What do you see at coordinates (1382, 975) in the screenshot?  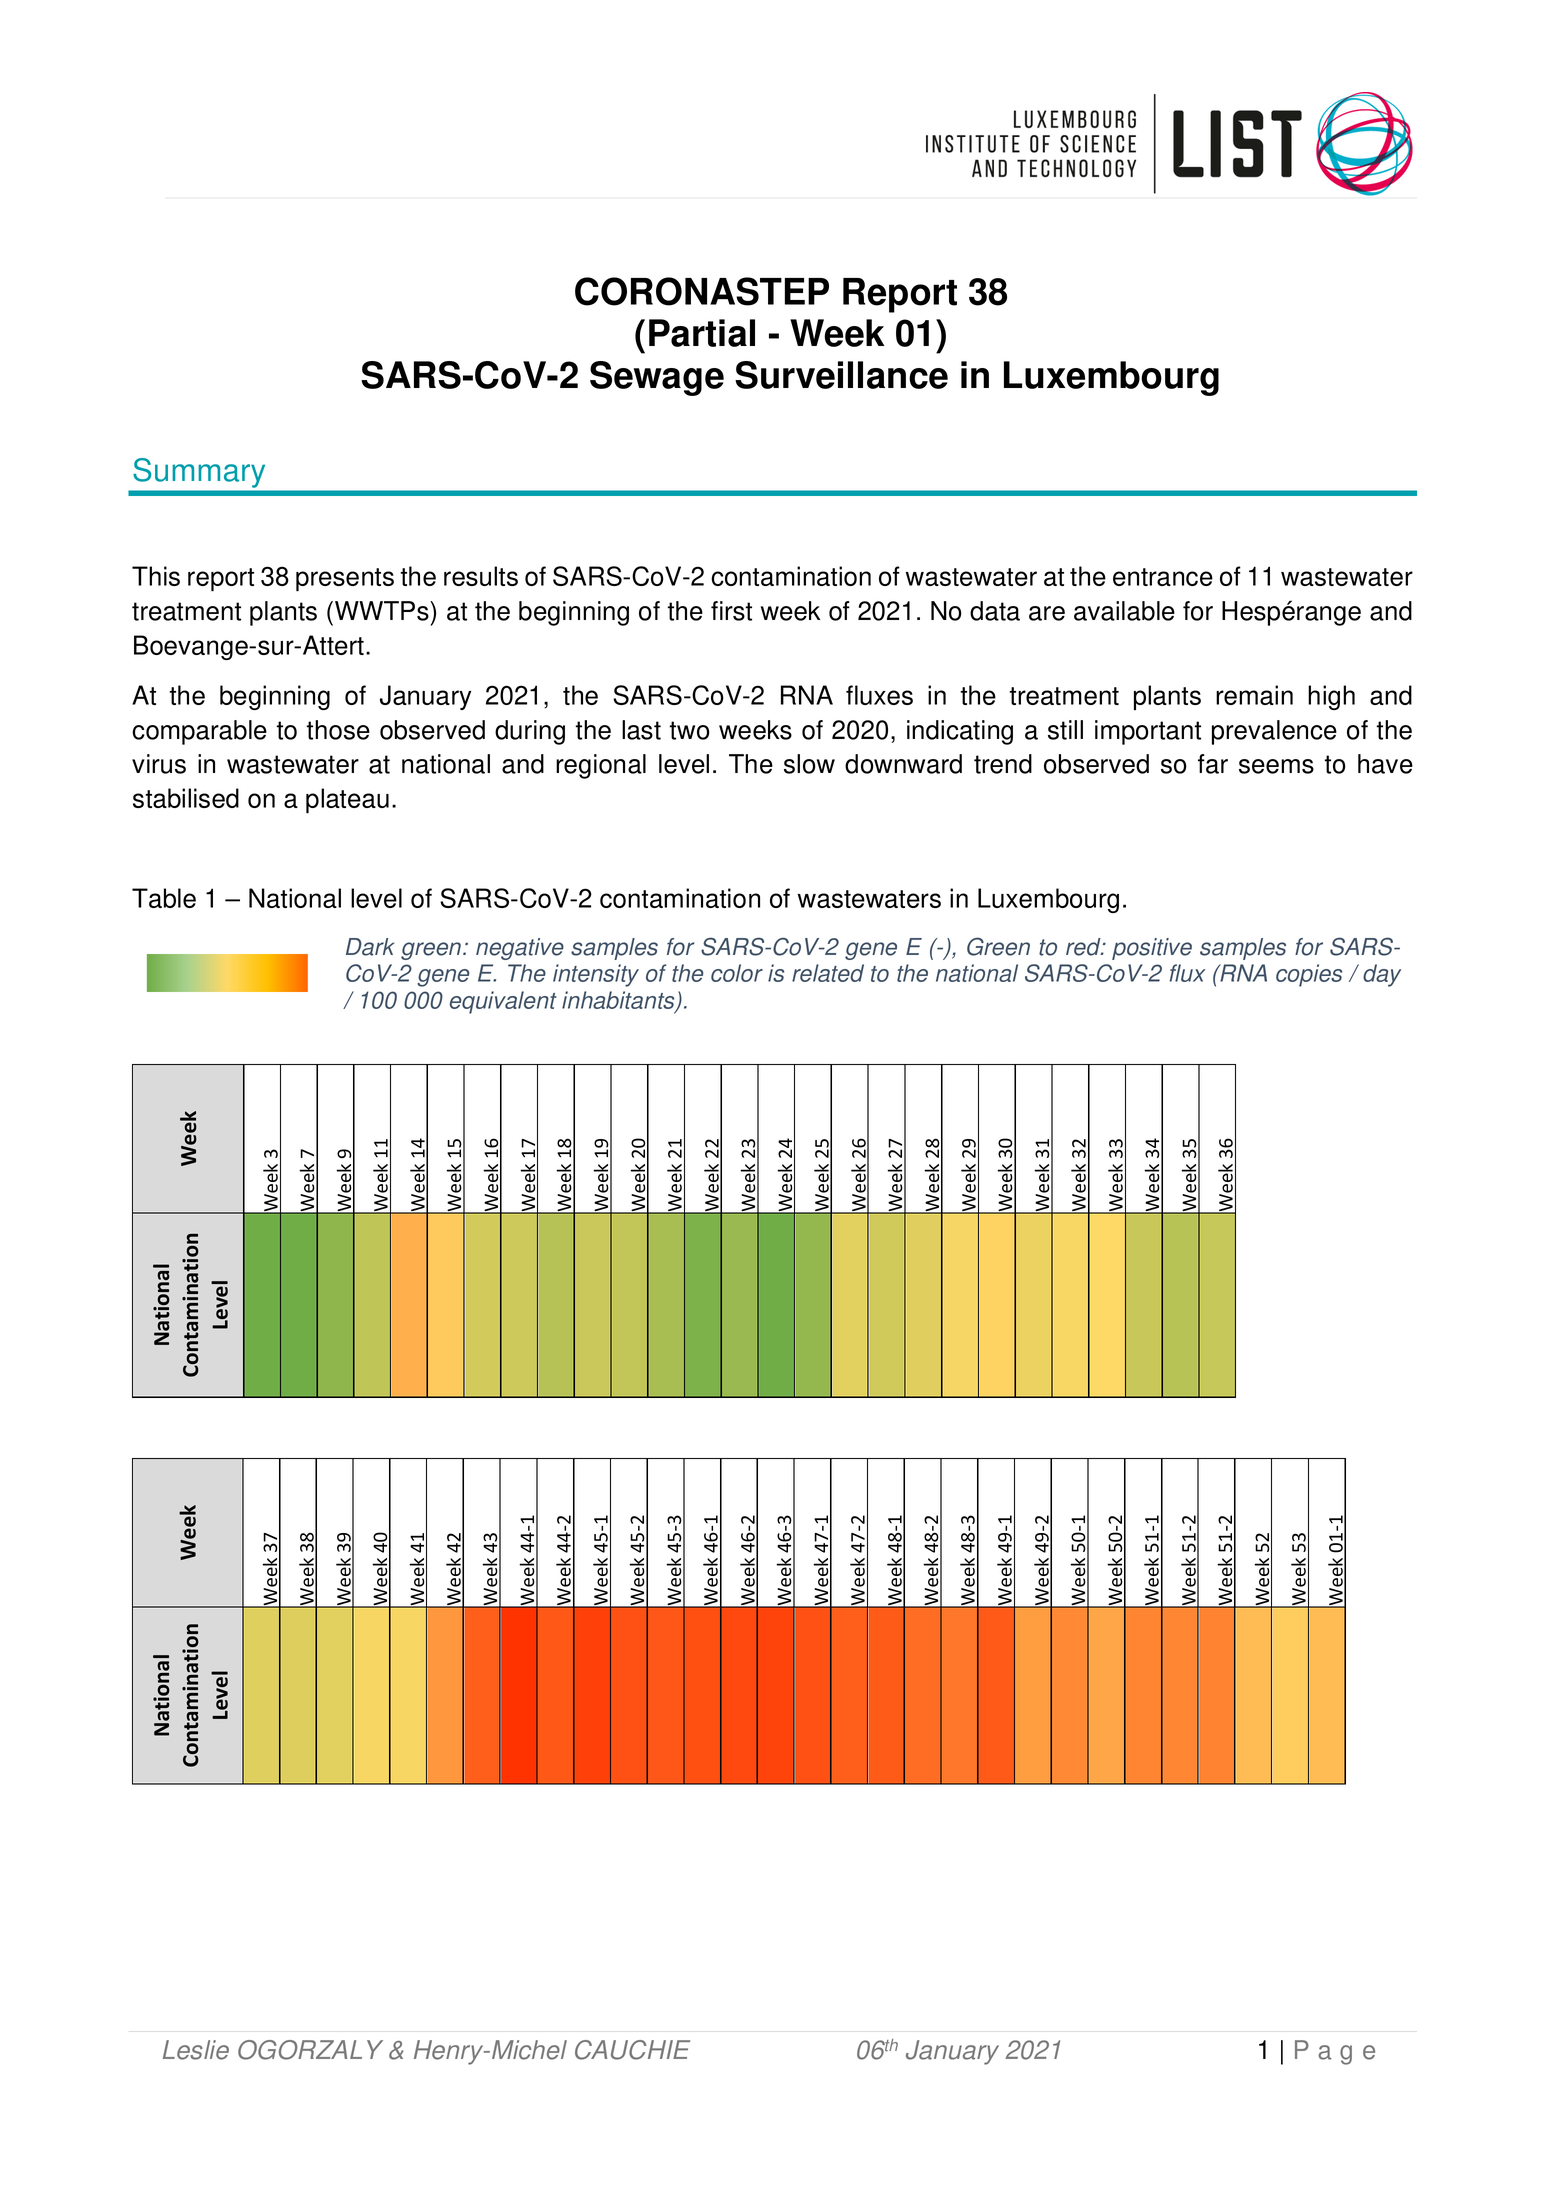 I see `day` at bounding box center [1382, 975].
